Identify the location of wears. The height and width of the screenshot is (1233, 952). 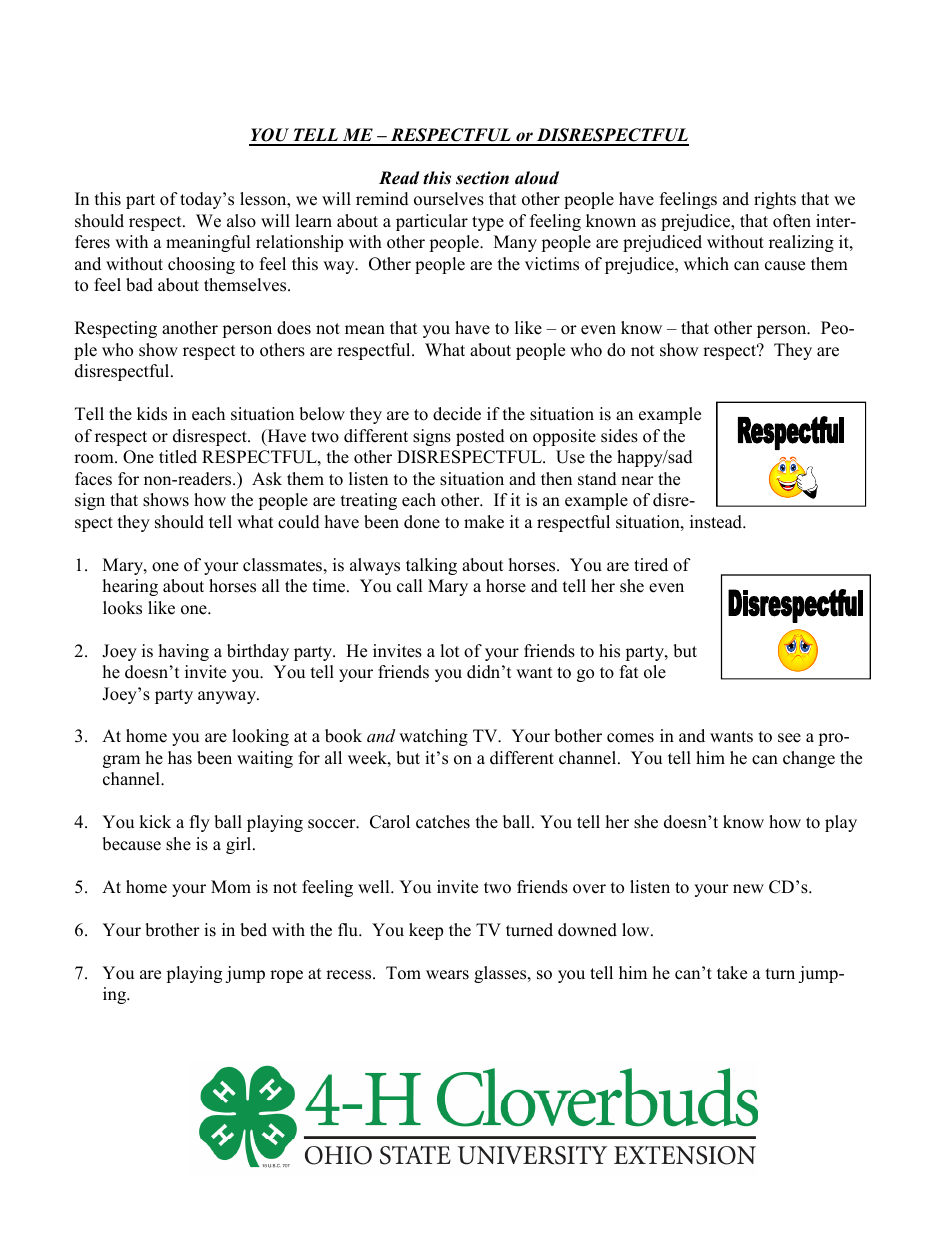
(447, 975).
